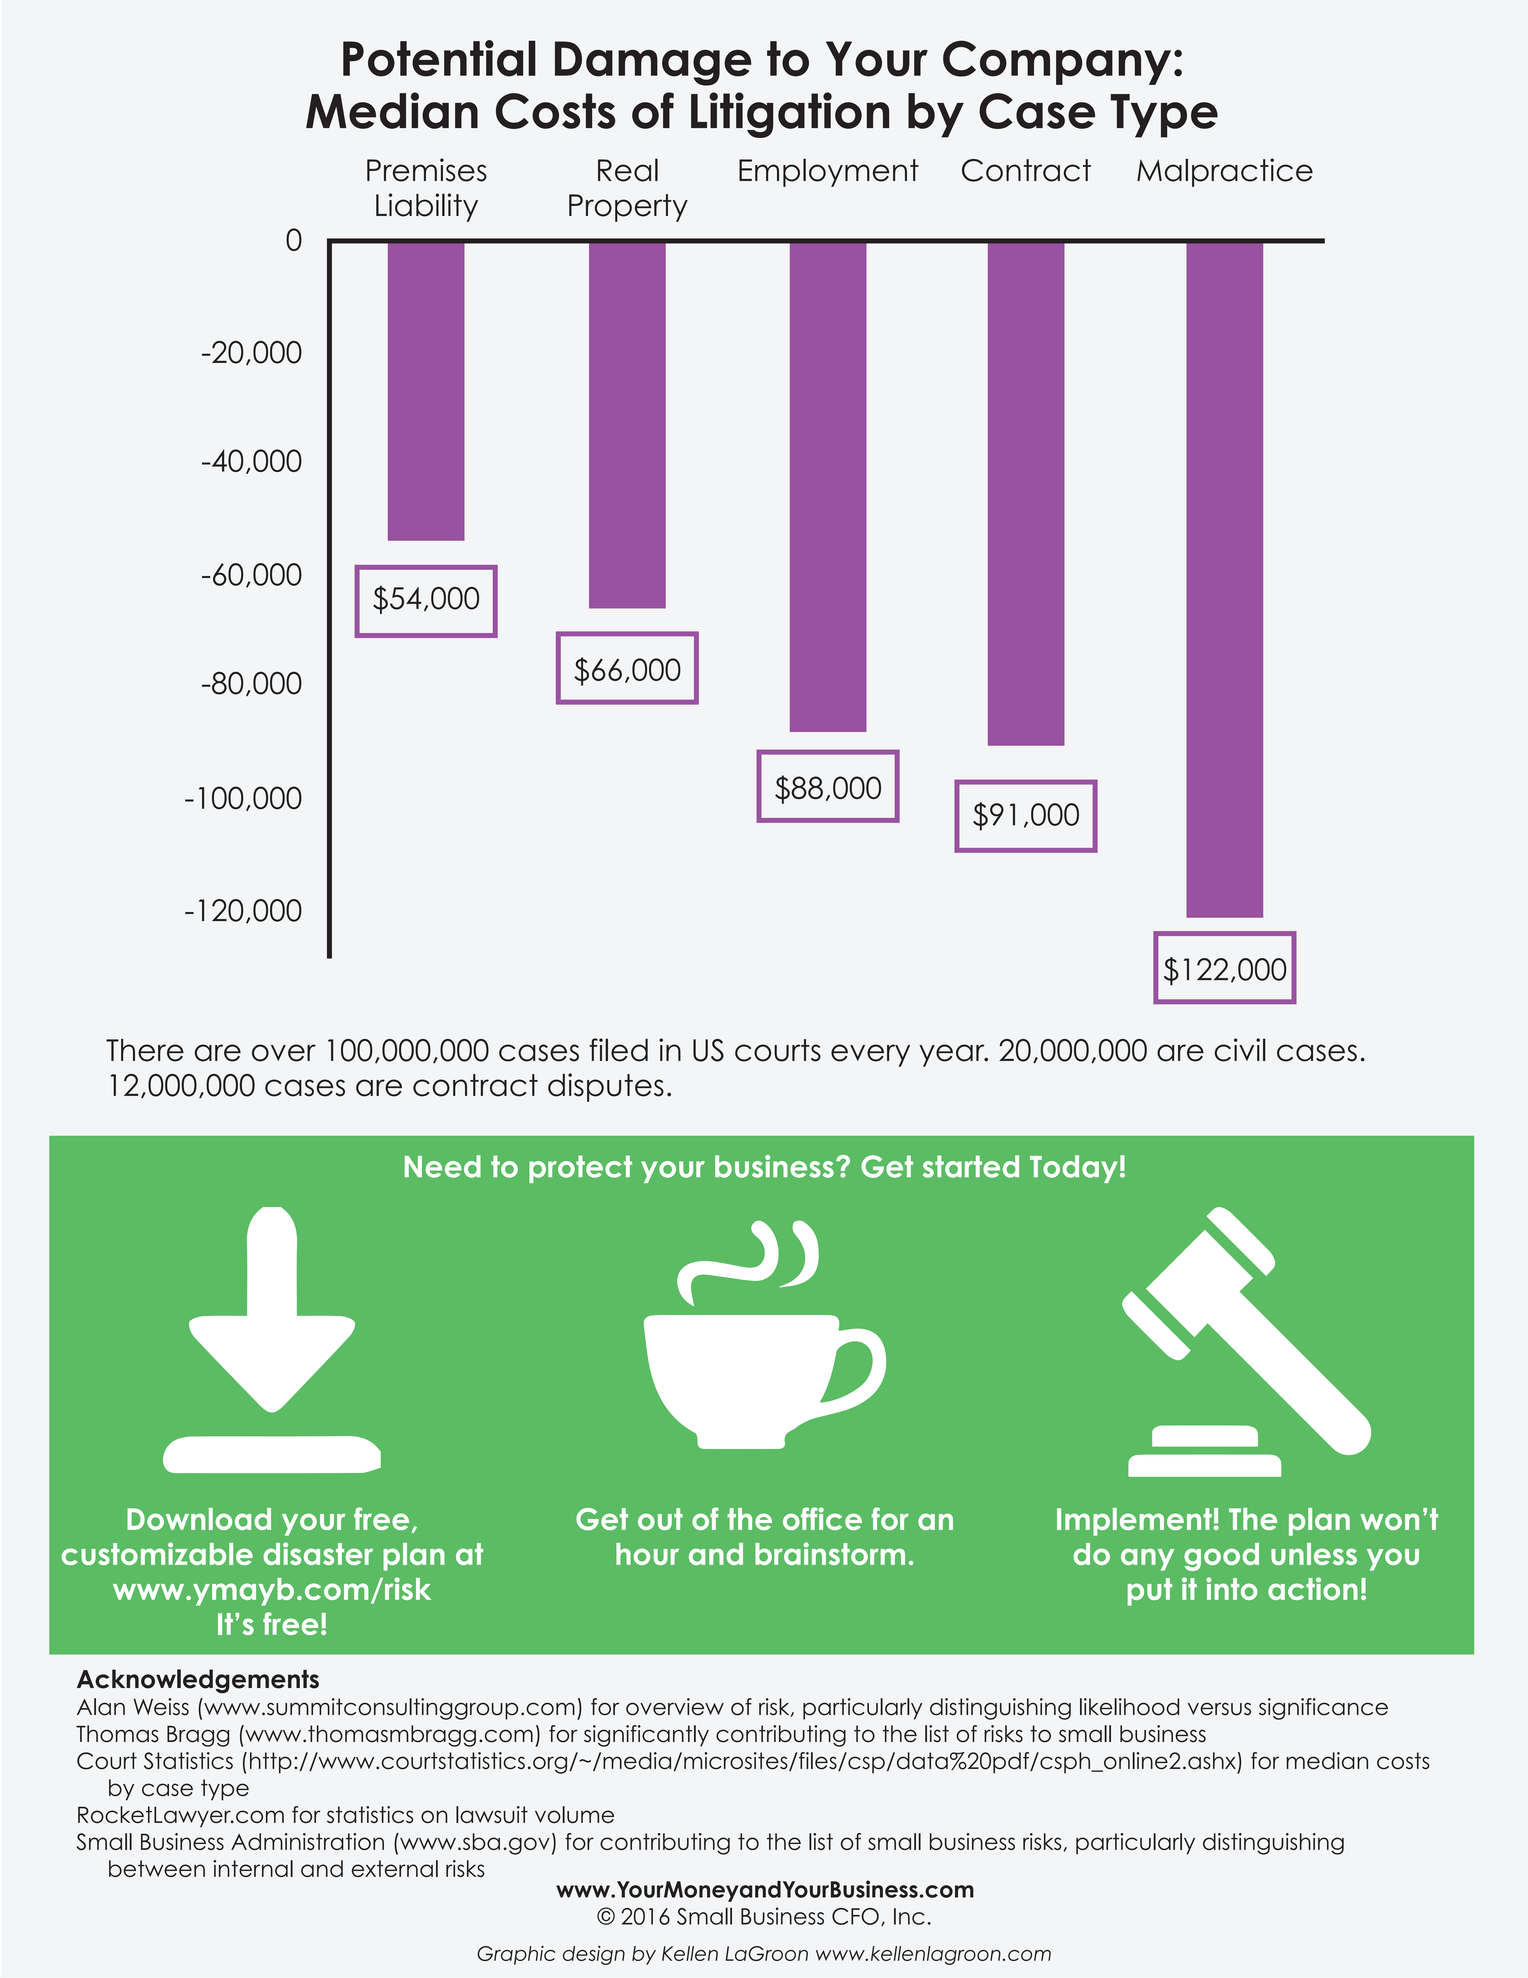 Image resolution: width=1528 pixels, height=1978 pixels. I want to click on There, so click(145, 1050).
